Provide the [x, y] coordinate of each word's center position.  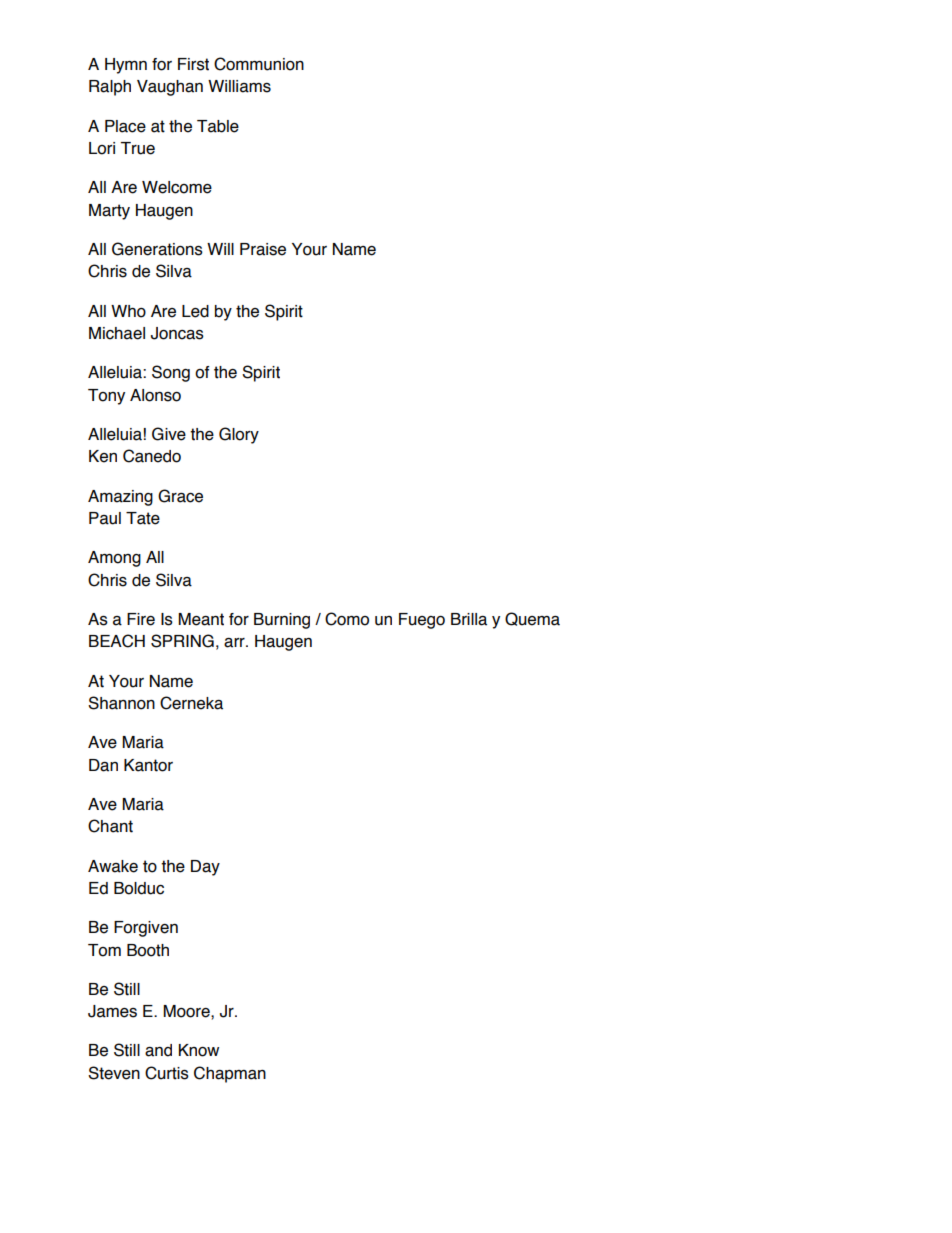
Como [347, 619]
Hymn [126, 66]
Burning [282, 621]
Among [114, 559]
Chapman [230, 1074]
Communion [259, 64]
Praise [263, 249]
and [158, 1050]
